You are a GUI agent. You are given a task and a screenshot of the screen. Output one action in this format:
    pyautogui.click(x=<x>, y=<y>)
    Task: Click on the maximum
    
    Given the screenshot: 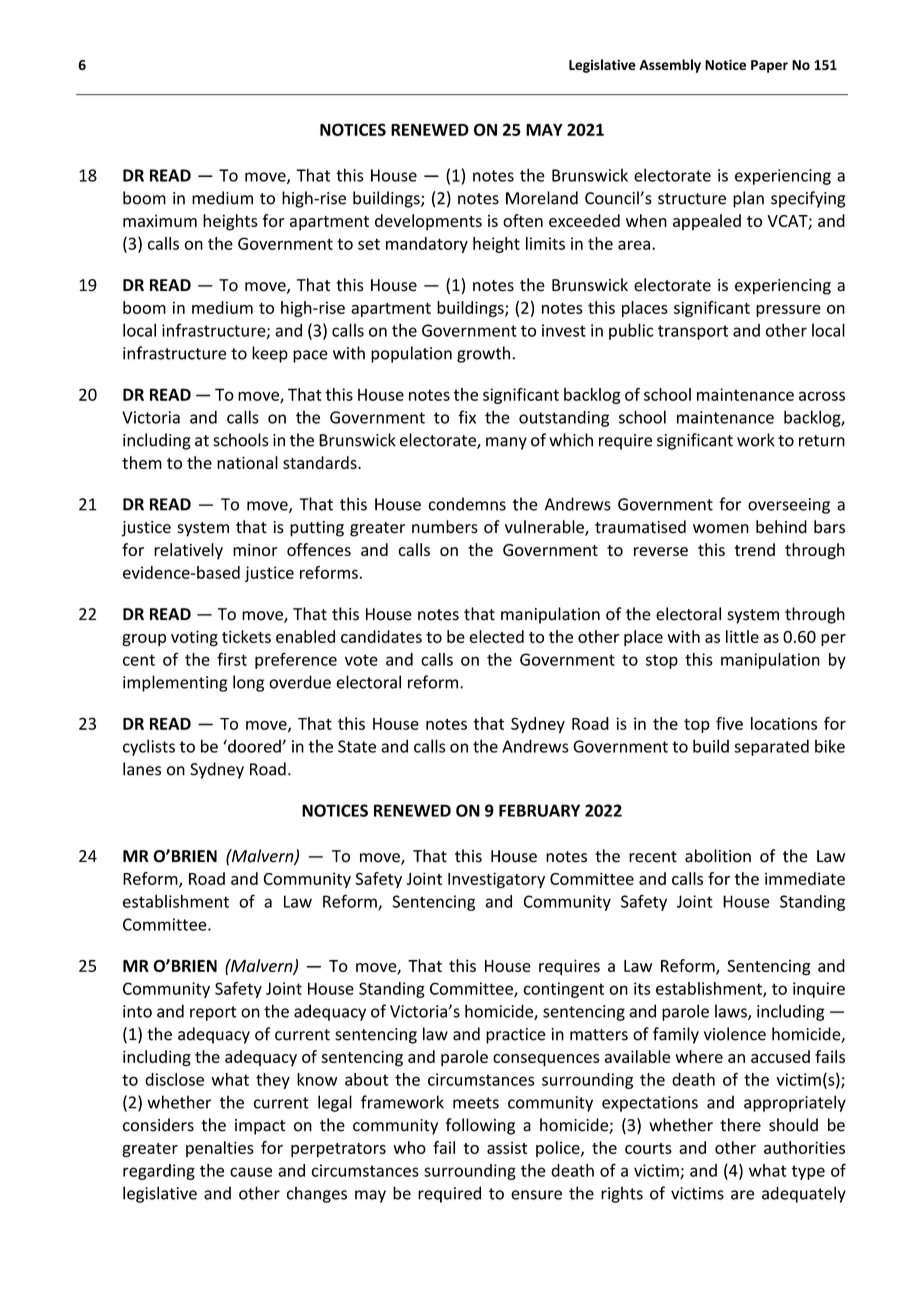 What is the action you would take?
    pyautogui.click(x=160, y=220)
